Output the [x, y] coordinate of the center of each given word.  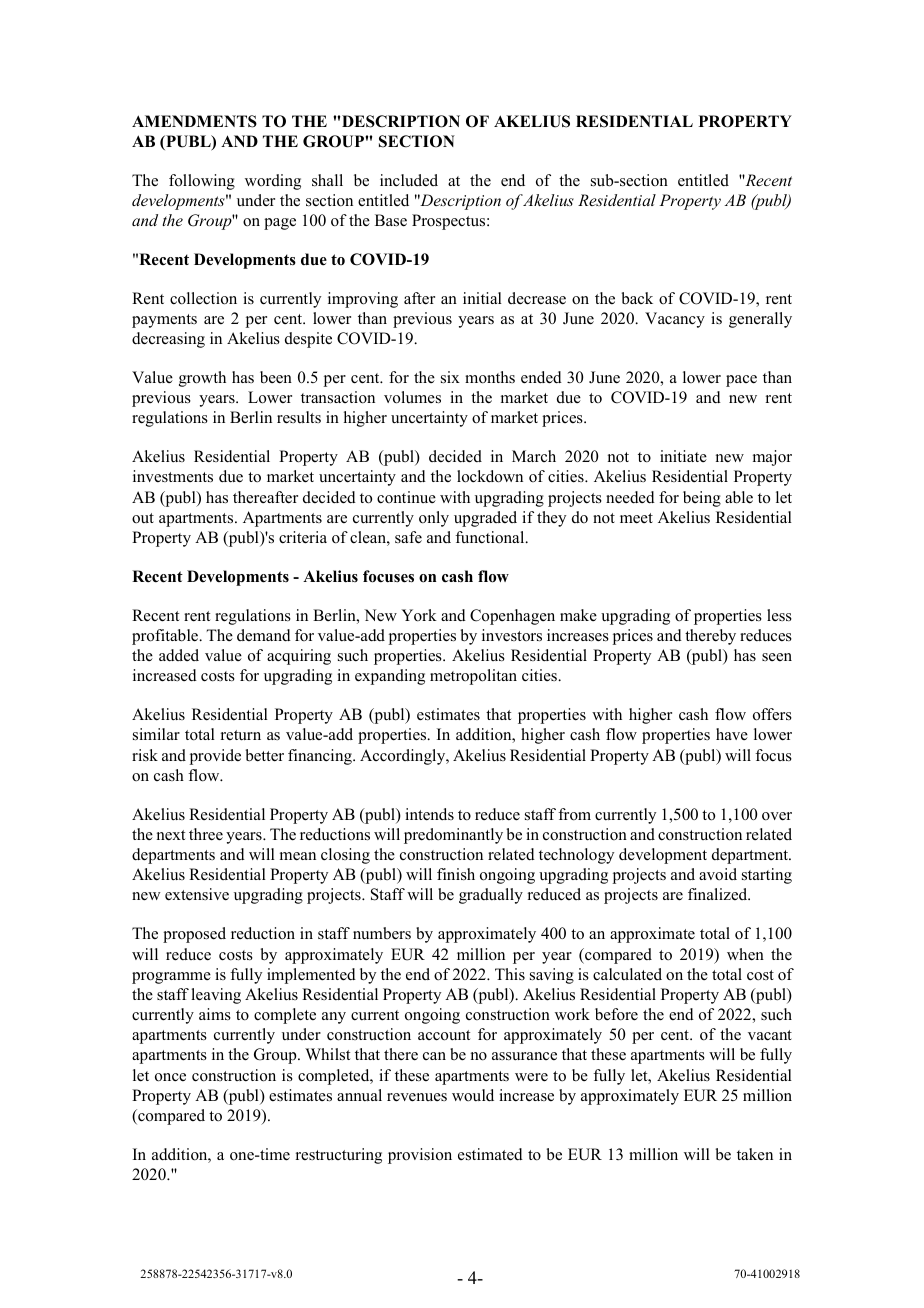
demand [264, 635]
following [202, 182]
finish [456, 874]
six [450, 377]
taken [755, 1154]
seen [777, 657]
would [473, 1095]
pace [741, 381]
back [637, 298]
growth [202, 379]
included [409, 180]
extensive [197, 894]
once [170, 1077]
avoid [718, 874]
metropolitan [473, 677]
